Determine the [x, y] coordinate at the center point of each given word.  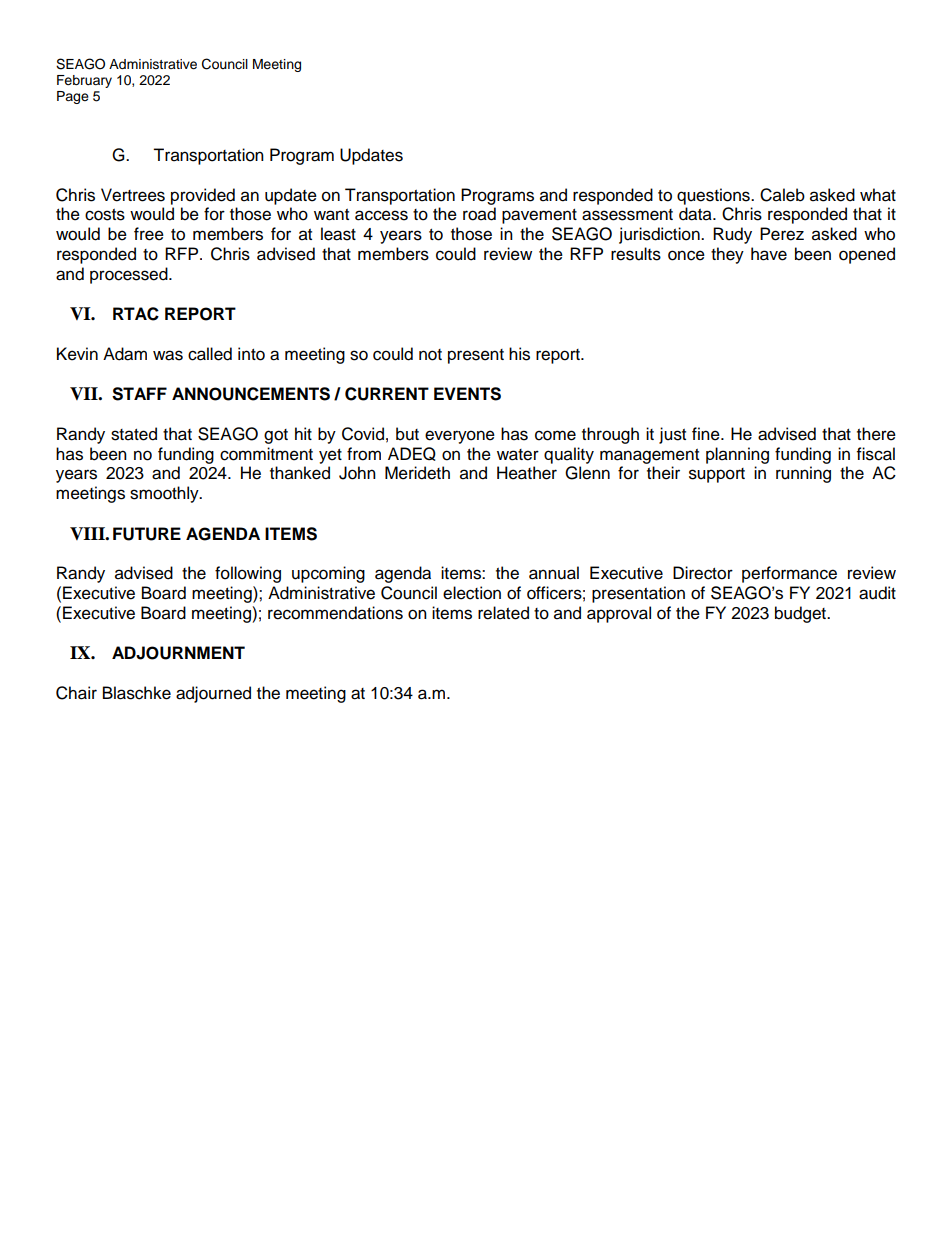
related [503, 613]
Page [73, 97]
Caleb [782, 195]
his [519, 354]
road [479, 214]
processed [130, 275]
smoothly [165, 494]
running [803, 474]
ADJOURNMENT [178, 653]
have [769, 254]
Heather [527, 473]
